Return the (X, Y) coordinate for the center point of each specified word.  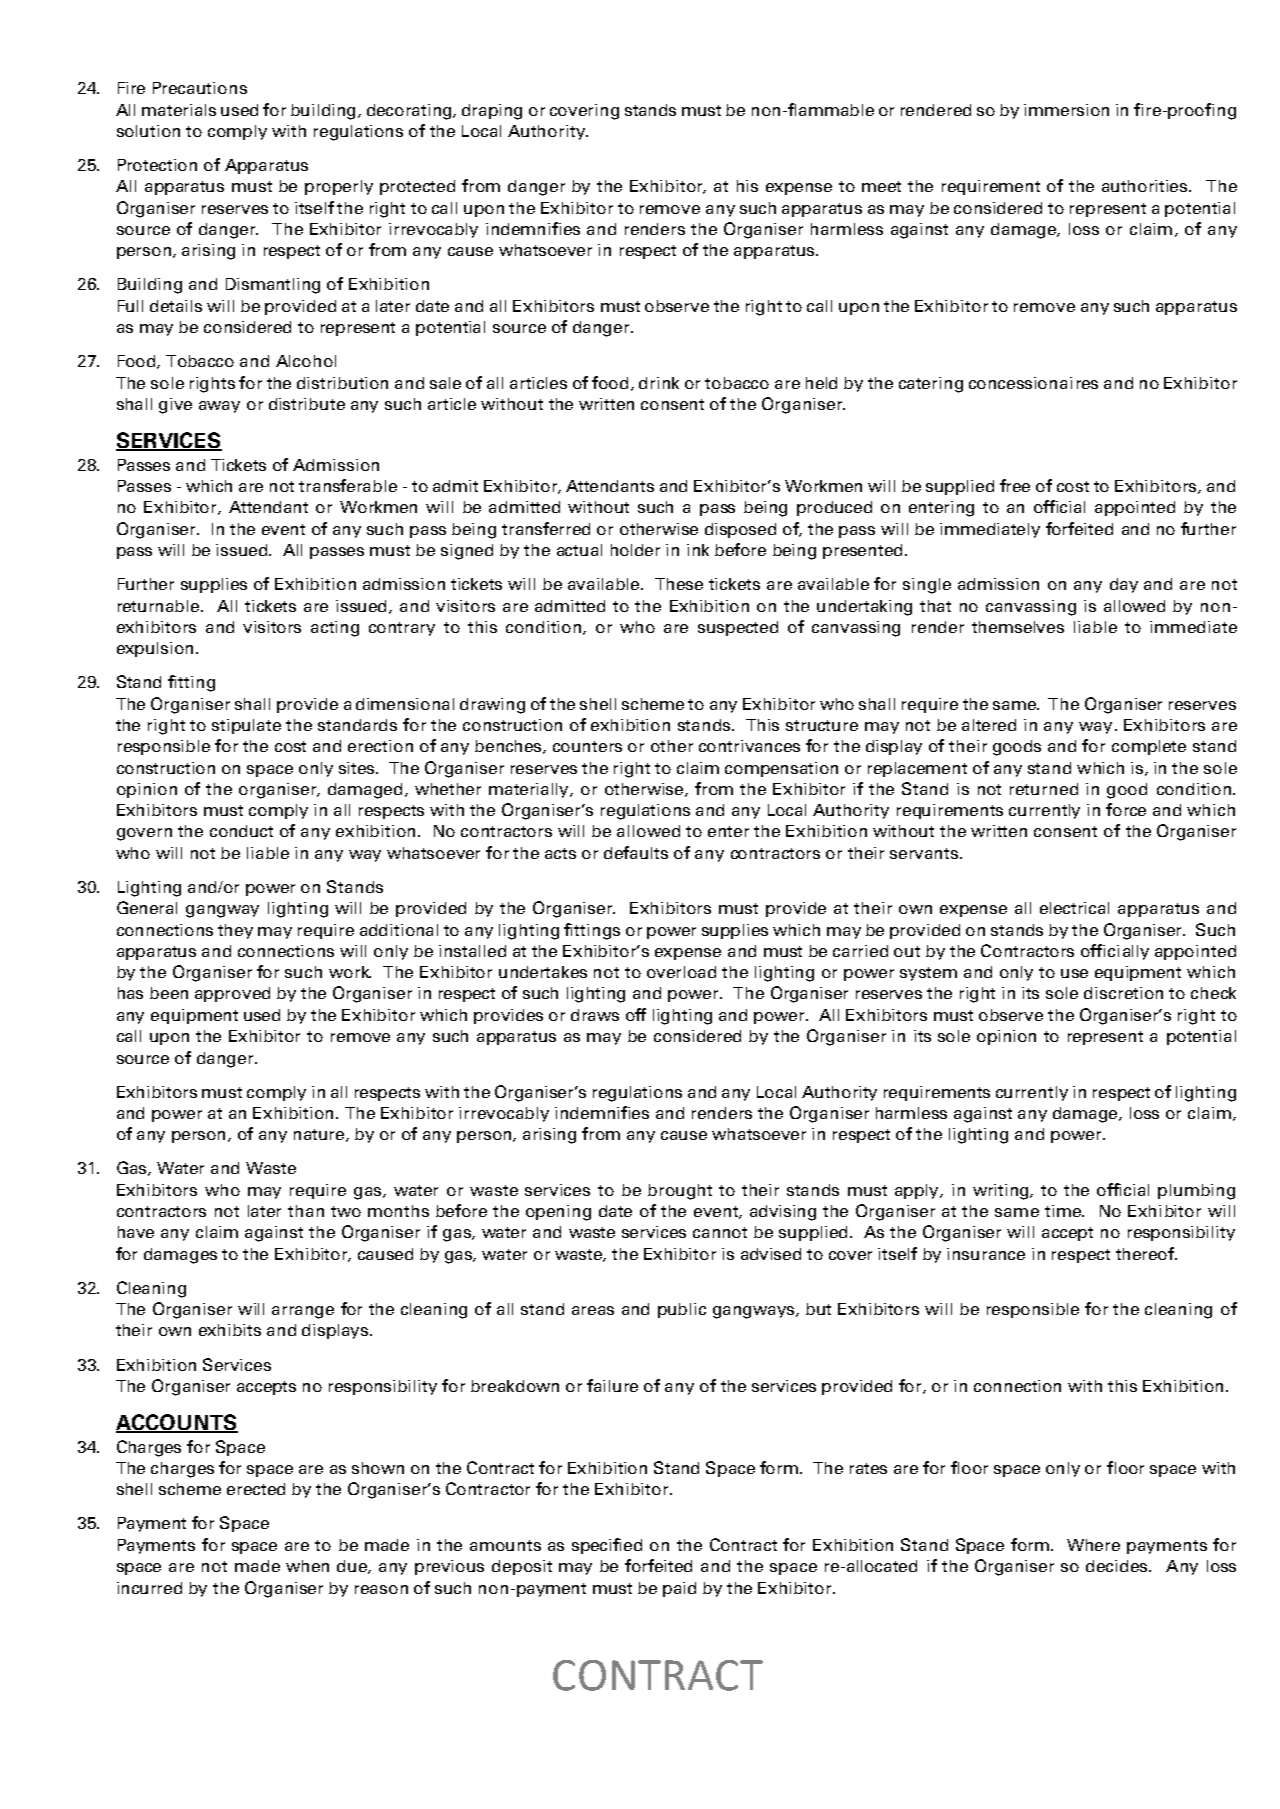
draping (492, 112)
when (307, 1566)
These (679, 584)
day (1124, 585)
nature (320, 1135)
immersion (1066, 110)
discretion (1123, 993)
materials (179, 110)
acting (335, 629)
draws (595, 1015)
